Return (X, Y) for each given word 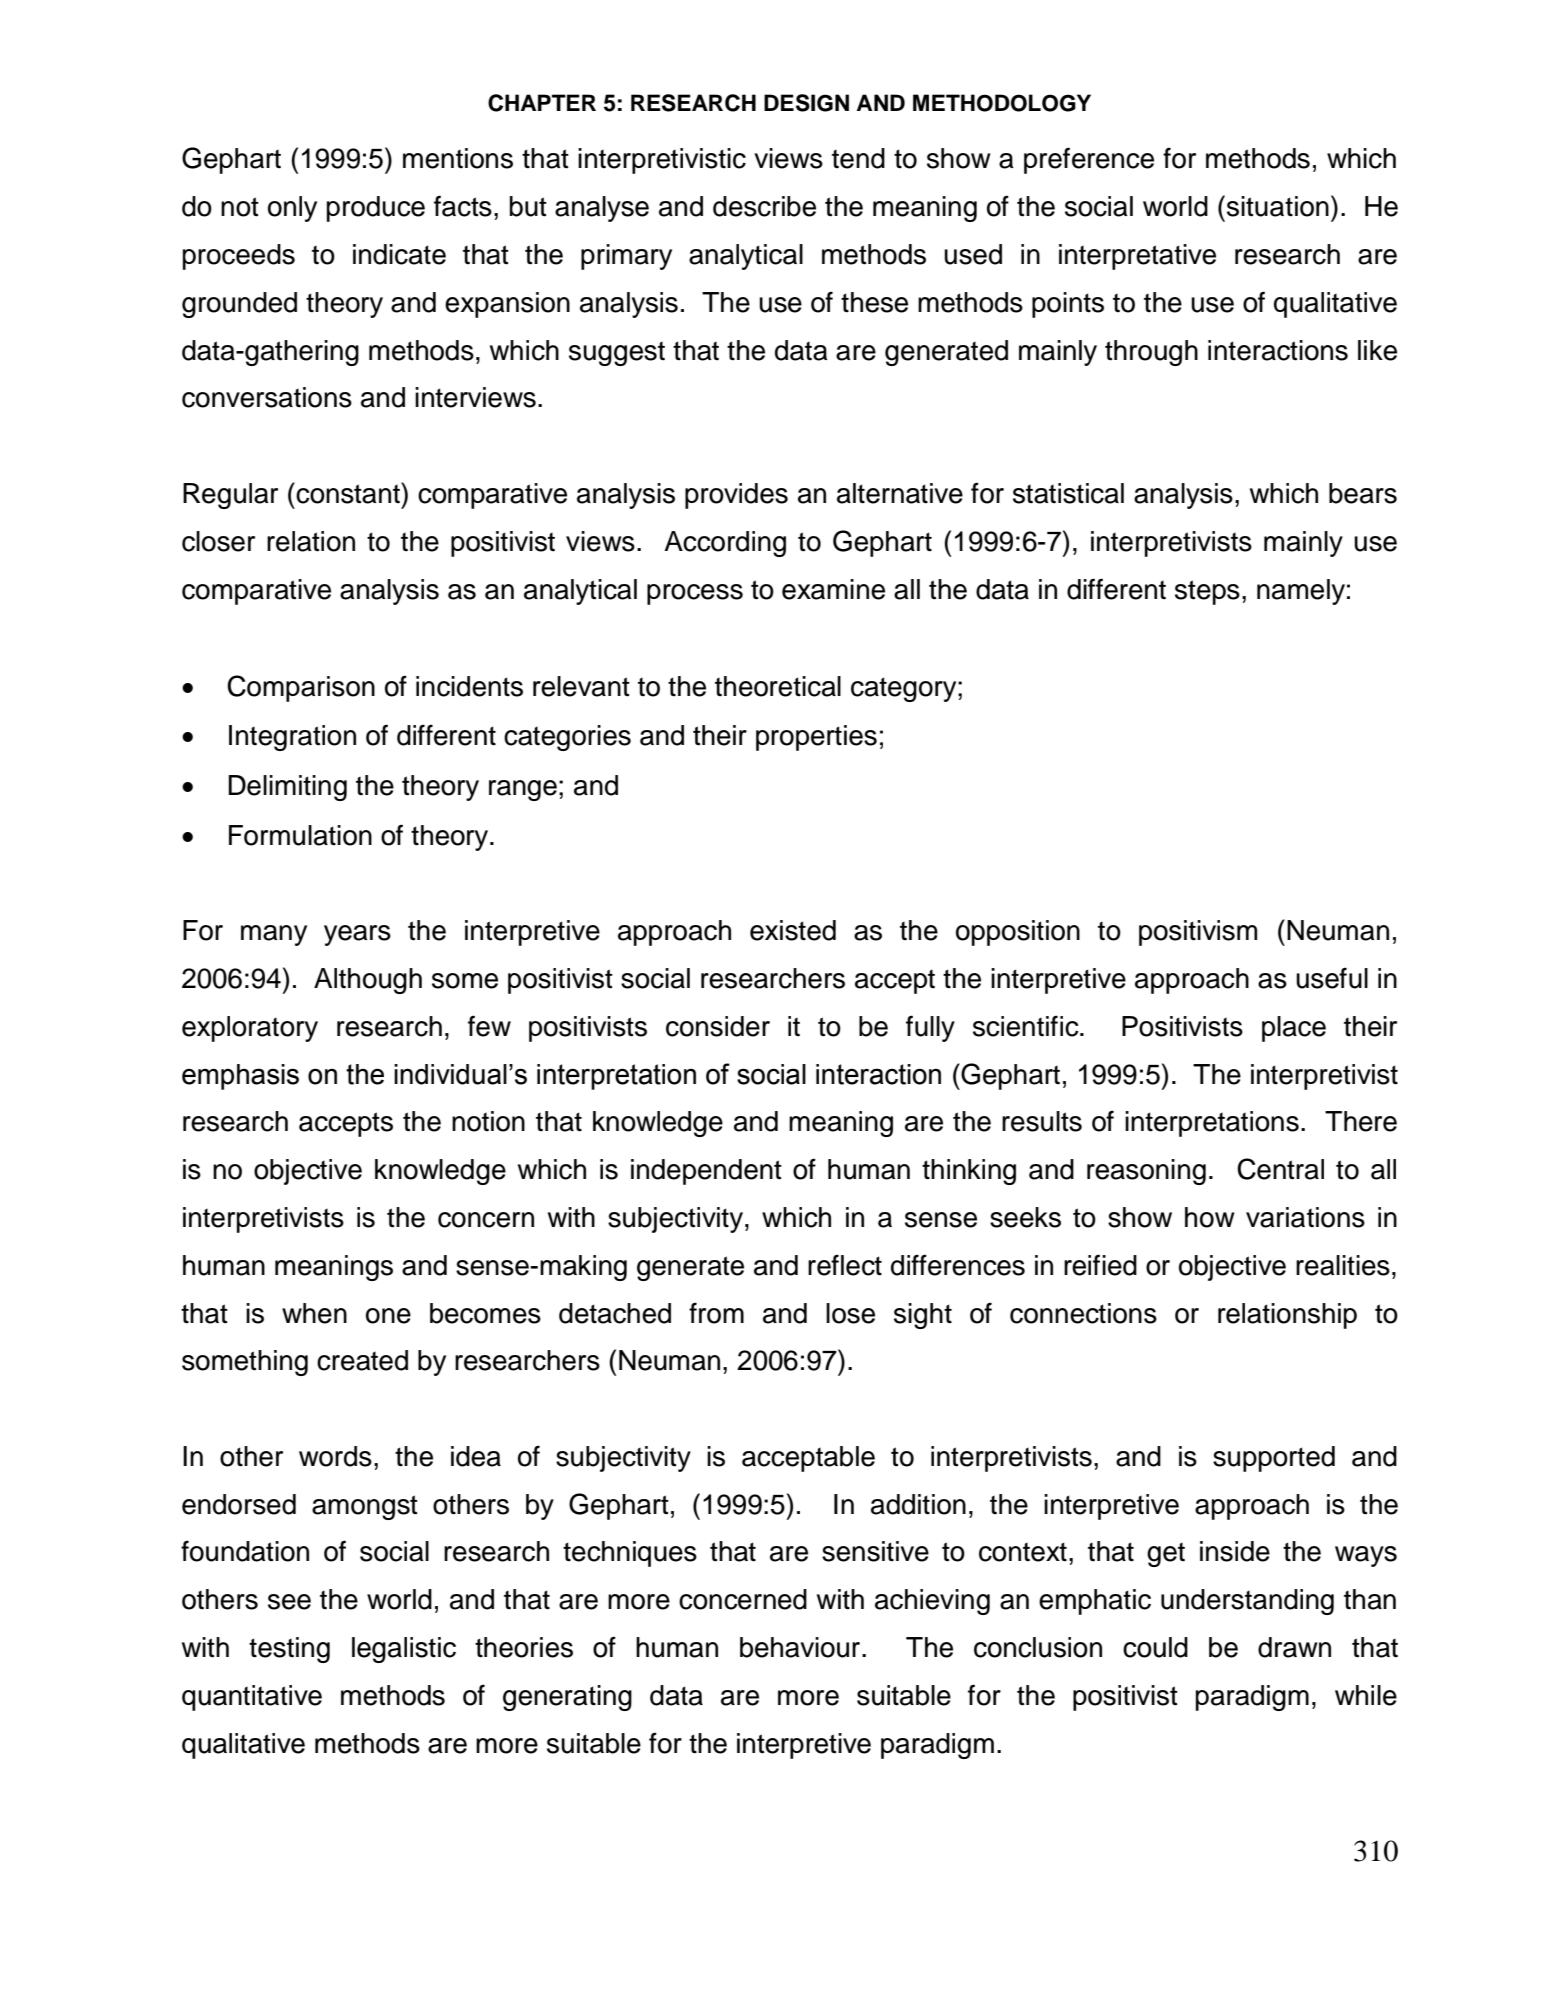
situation (1278, 206)
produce (376, 209)
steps (1207, 592)
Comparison (301, 688)
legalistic (404, 1650)
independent (706, 1172)
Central (1280, 1169)
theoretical (778, 686)
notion (488, 1121)
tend (858, 158)
